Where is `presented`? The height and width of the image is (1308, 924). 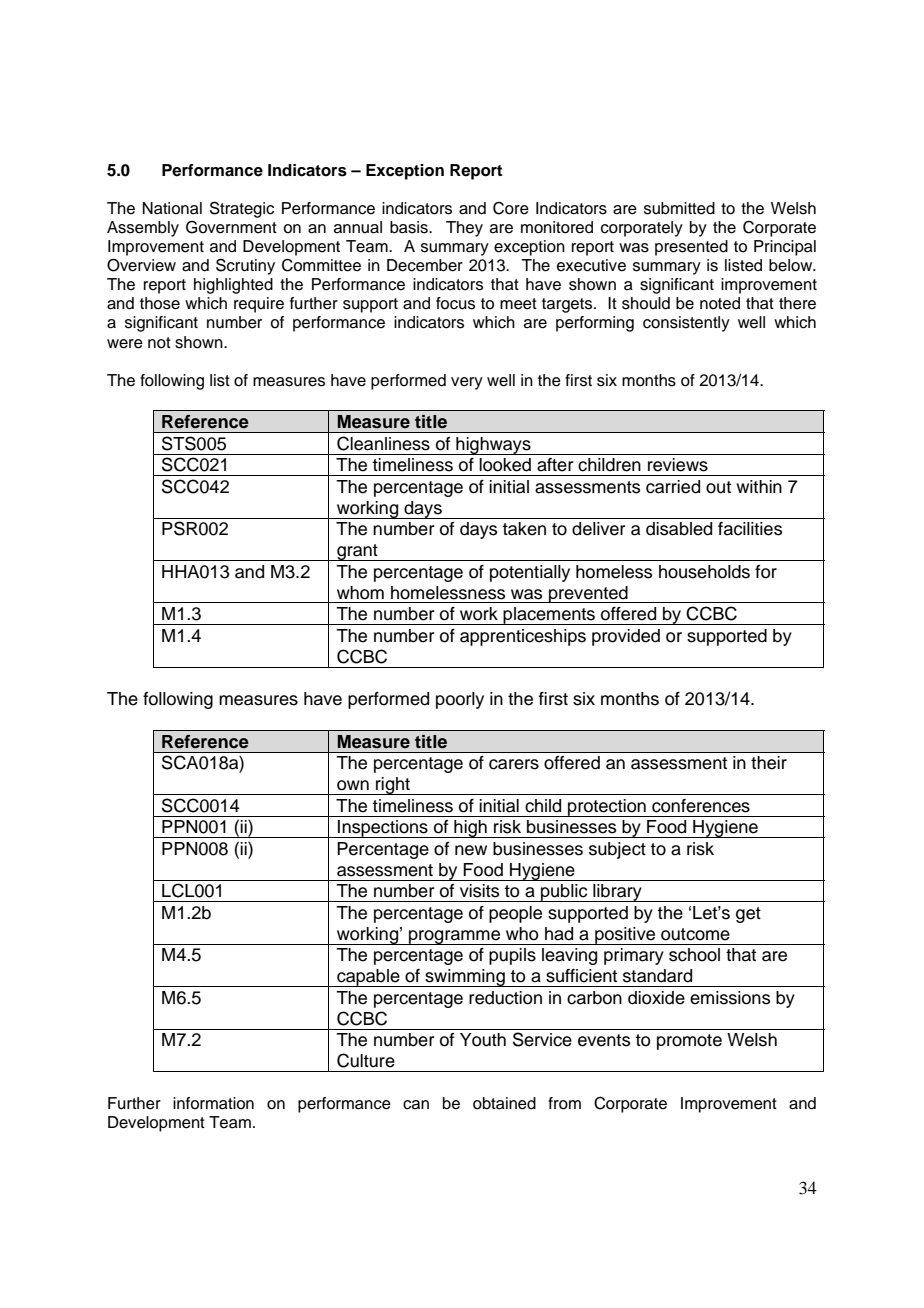
presented is located at coordinates (691, 248).
